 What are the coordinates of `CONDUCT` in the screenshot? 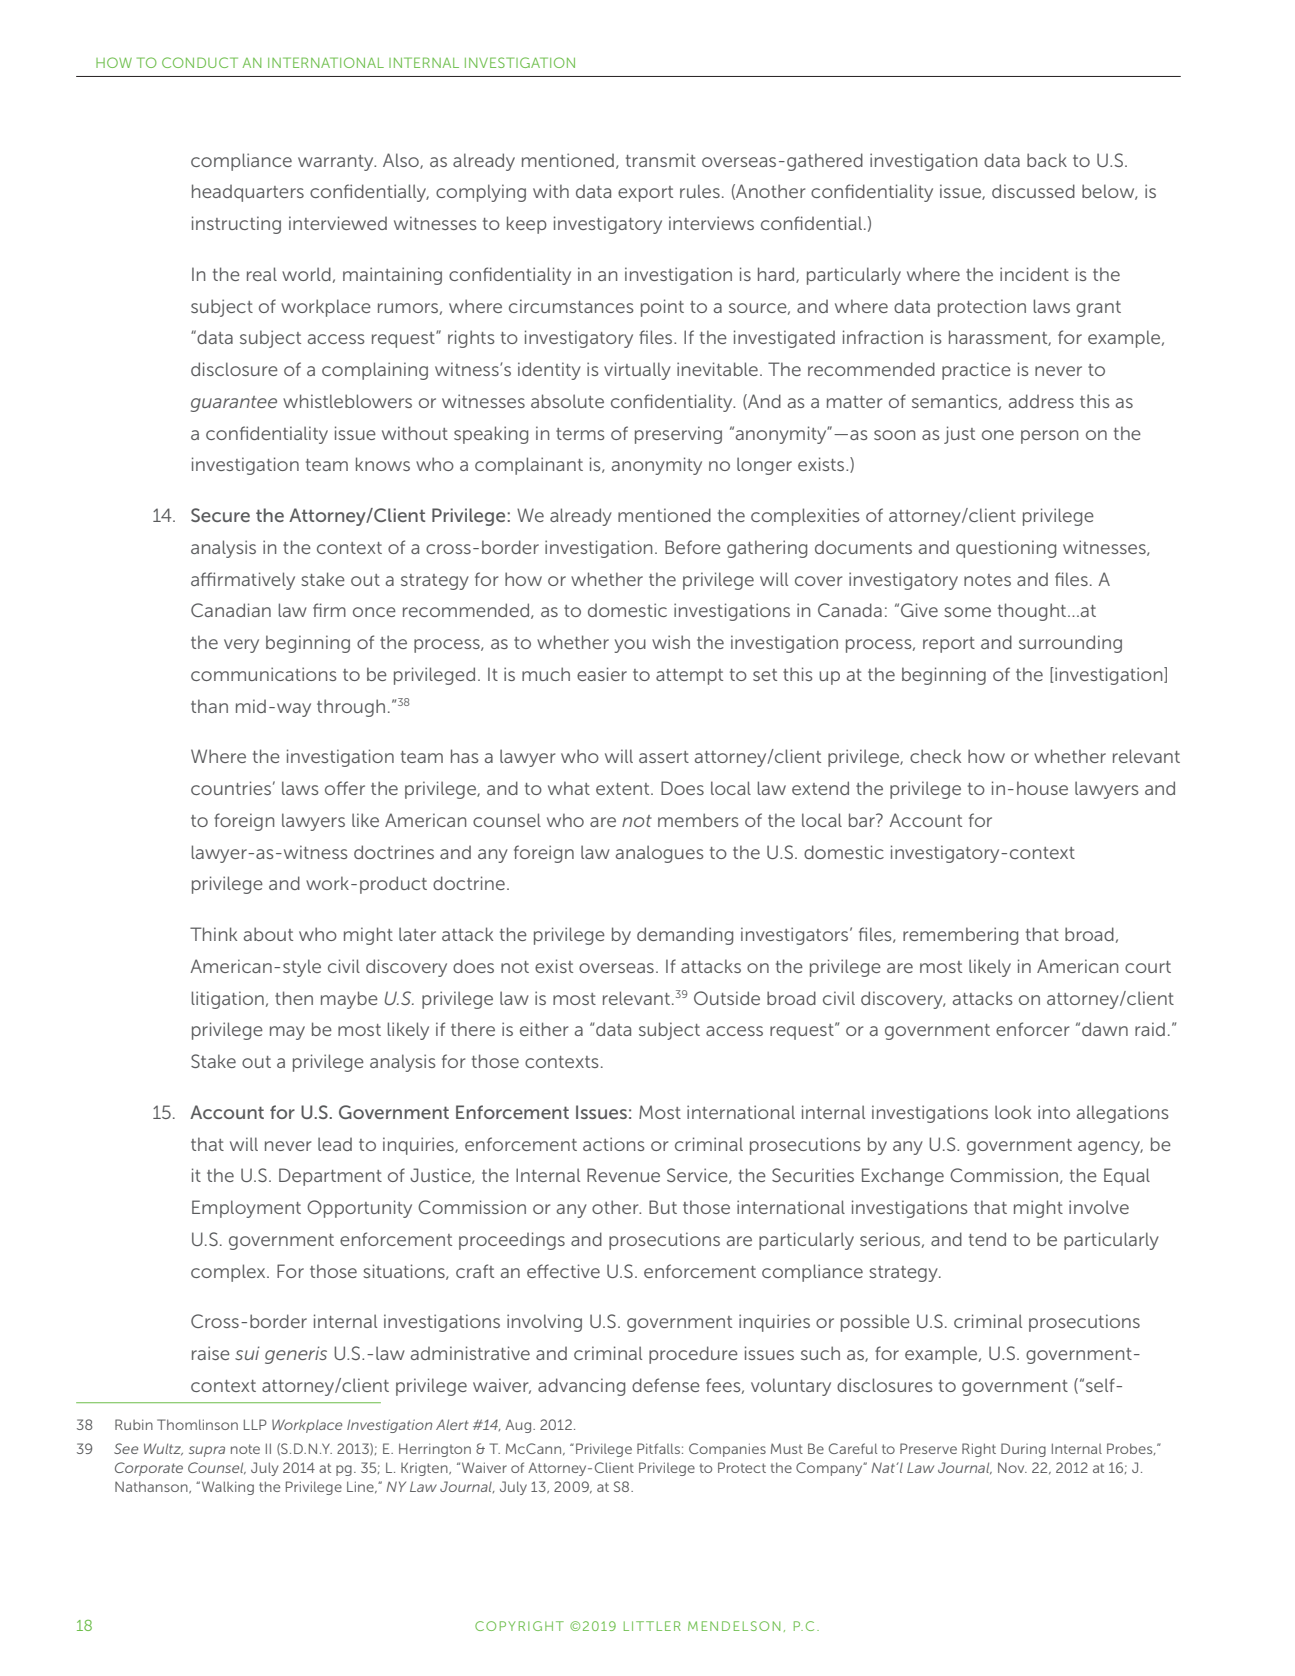 It's located at (200, 62).
